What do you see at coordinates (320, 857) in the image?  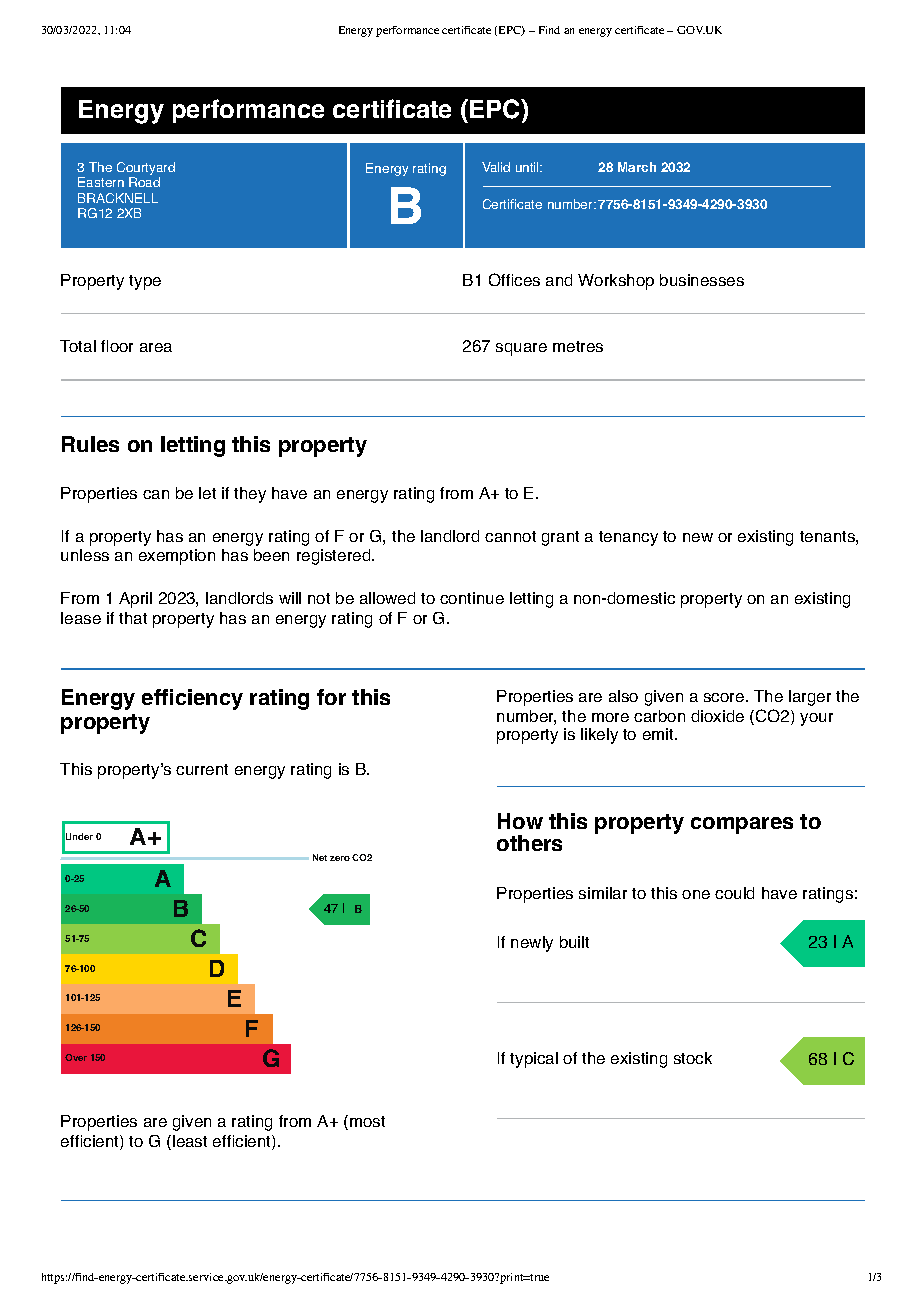 I see `Net` at bounding box center [320, 857].
